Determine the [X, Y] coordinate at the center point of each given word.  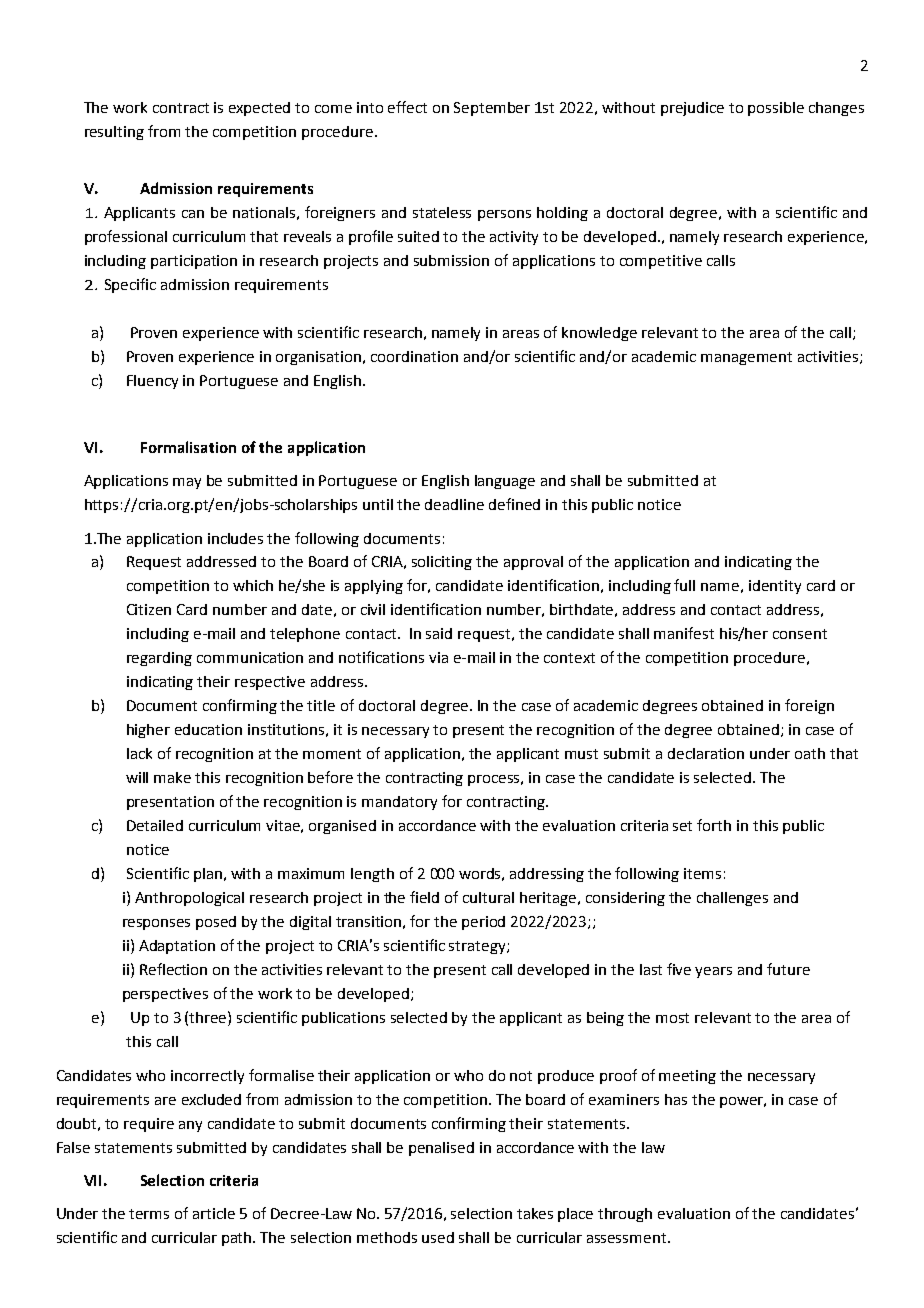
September [492, 109]
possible [776, 109]
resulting [114, 133]
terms [149, 1214]
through [625, 1215]
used [438, 1237]
